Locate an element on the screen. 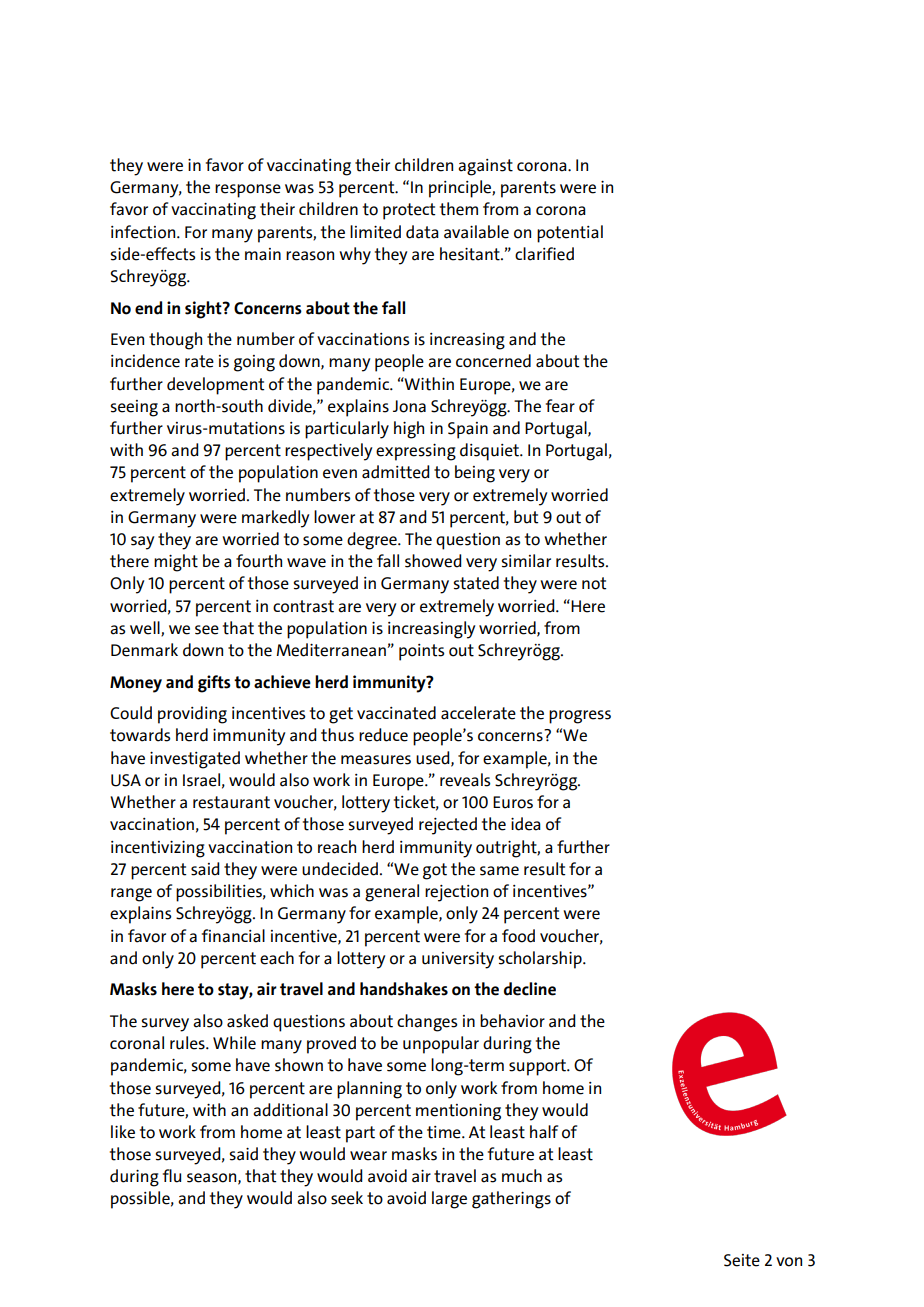 This screenshot has width=924, height=1307. vaccinated is located at coordinates (396, 713).
